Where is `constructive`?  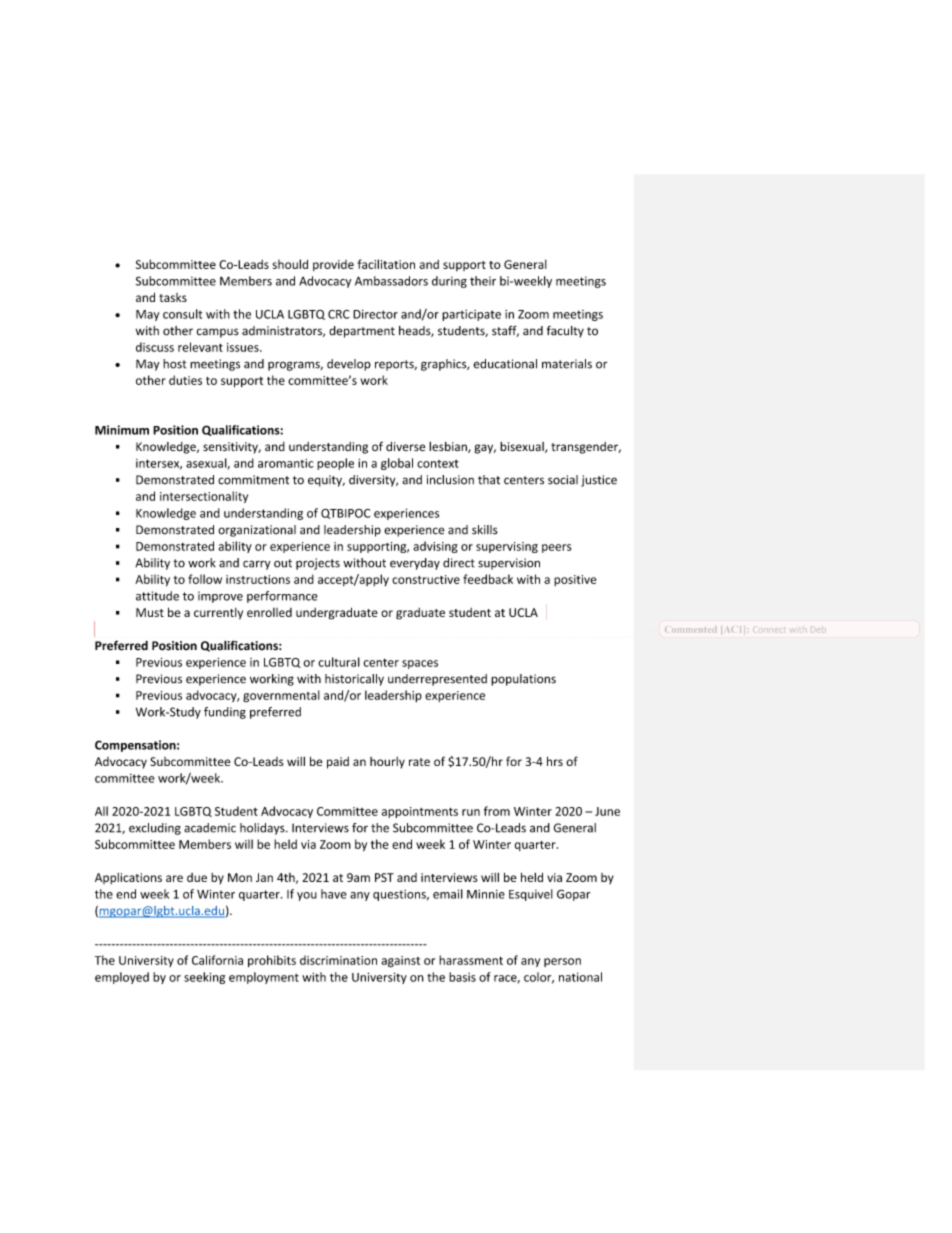 constructive is located at coordinates (426, 579).
